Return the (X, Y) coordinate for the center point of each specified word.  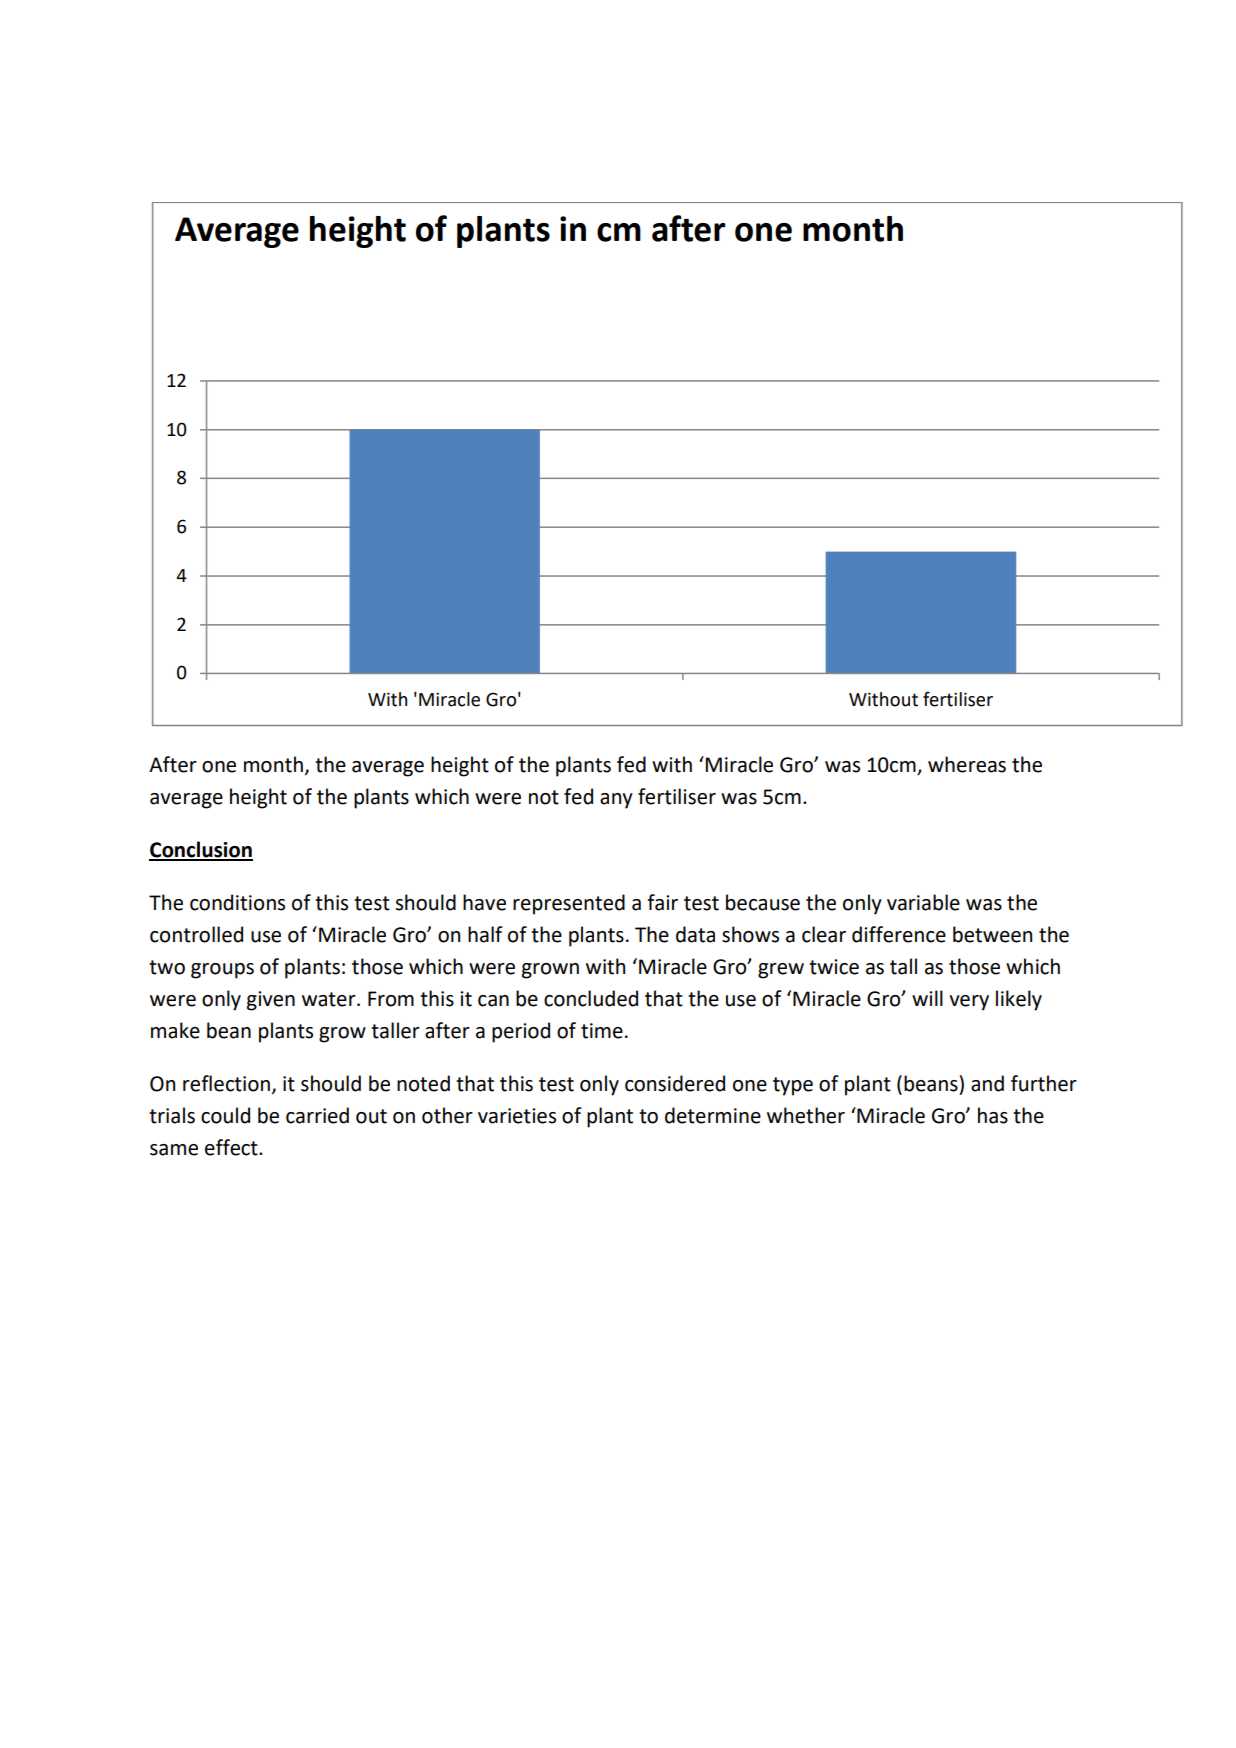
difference (899, 934)
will (927, 998)
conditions (237, 902)
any (616, 801)
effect (232, 1147)
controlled (196, 934)
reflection (228, 1084)
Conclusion (201, 850)
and (987, 1083)
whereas (967, 764)
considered (675, 1083)
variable (923, 902)
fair (662, 902)
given (271, 1001)
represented (569, 904)
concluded (591, 998)
